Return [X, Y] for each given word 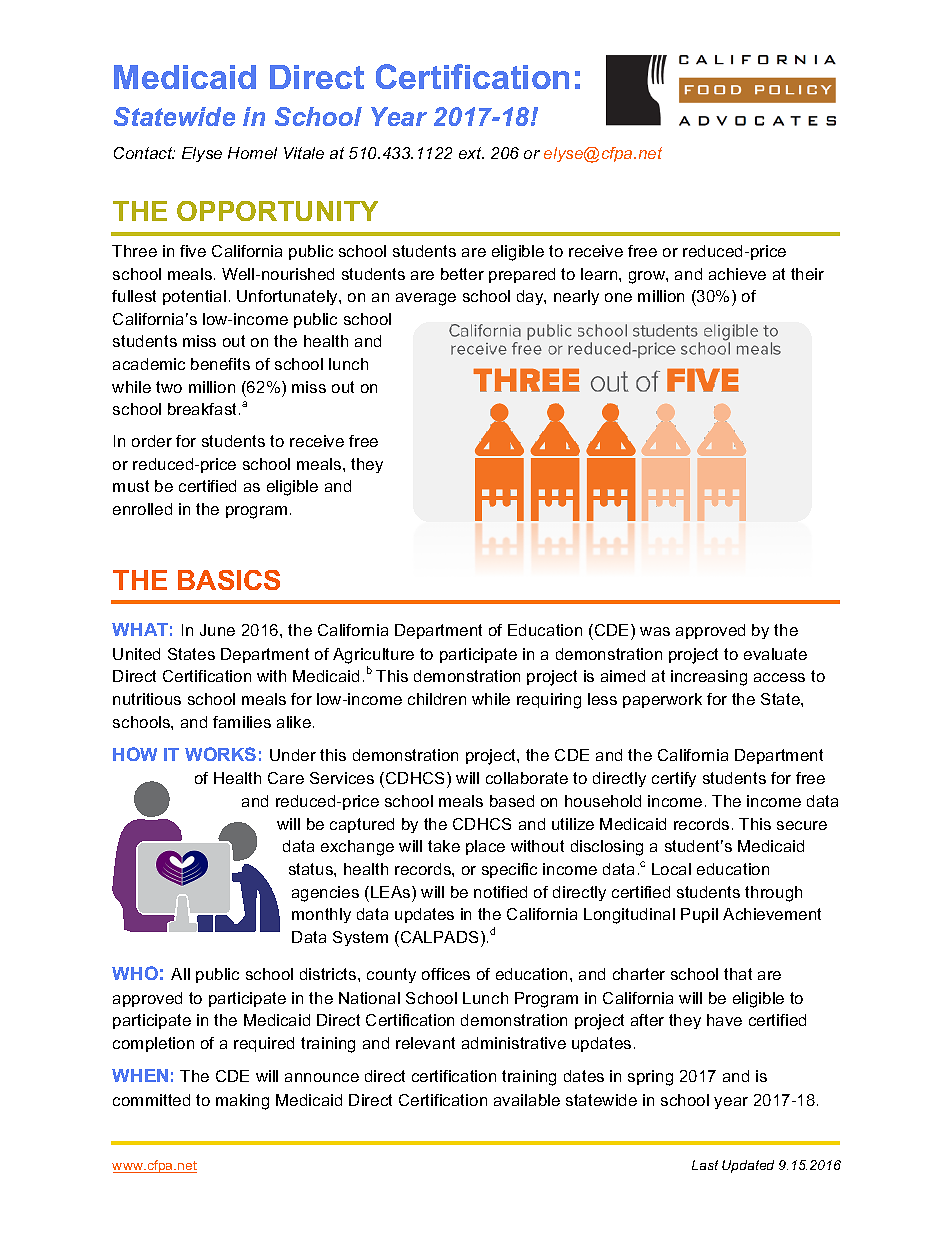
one [618, 297]
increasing [709, 678]
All [180, 974]
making [242, 1102]
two [169, 387]
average [426, 299]
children [437, 699]
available [527, 1100]
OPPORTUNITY [277, 211]
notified [500, 892]
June [217, 630]
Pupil [699, 915]
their [807, 274]
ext [471, 153]
